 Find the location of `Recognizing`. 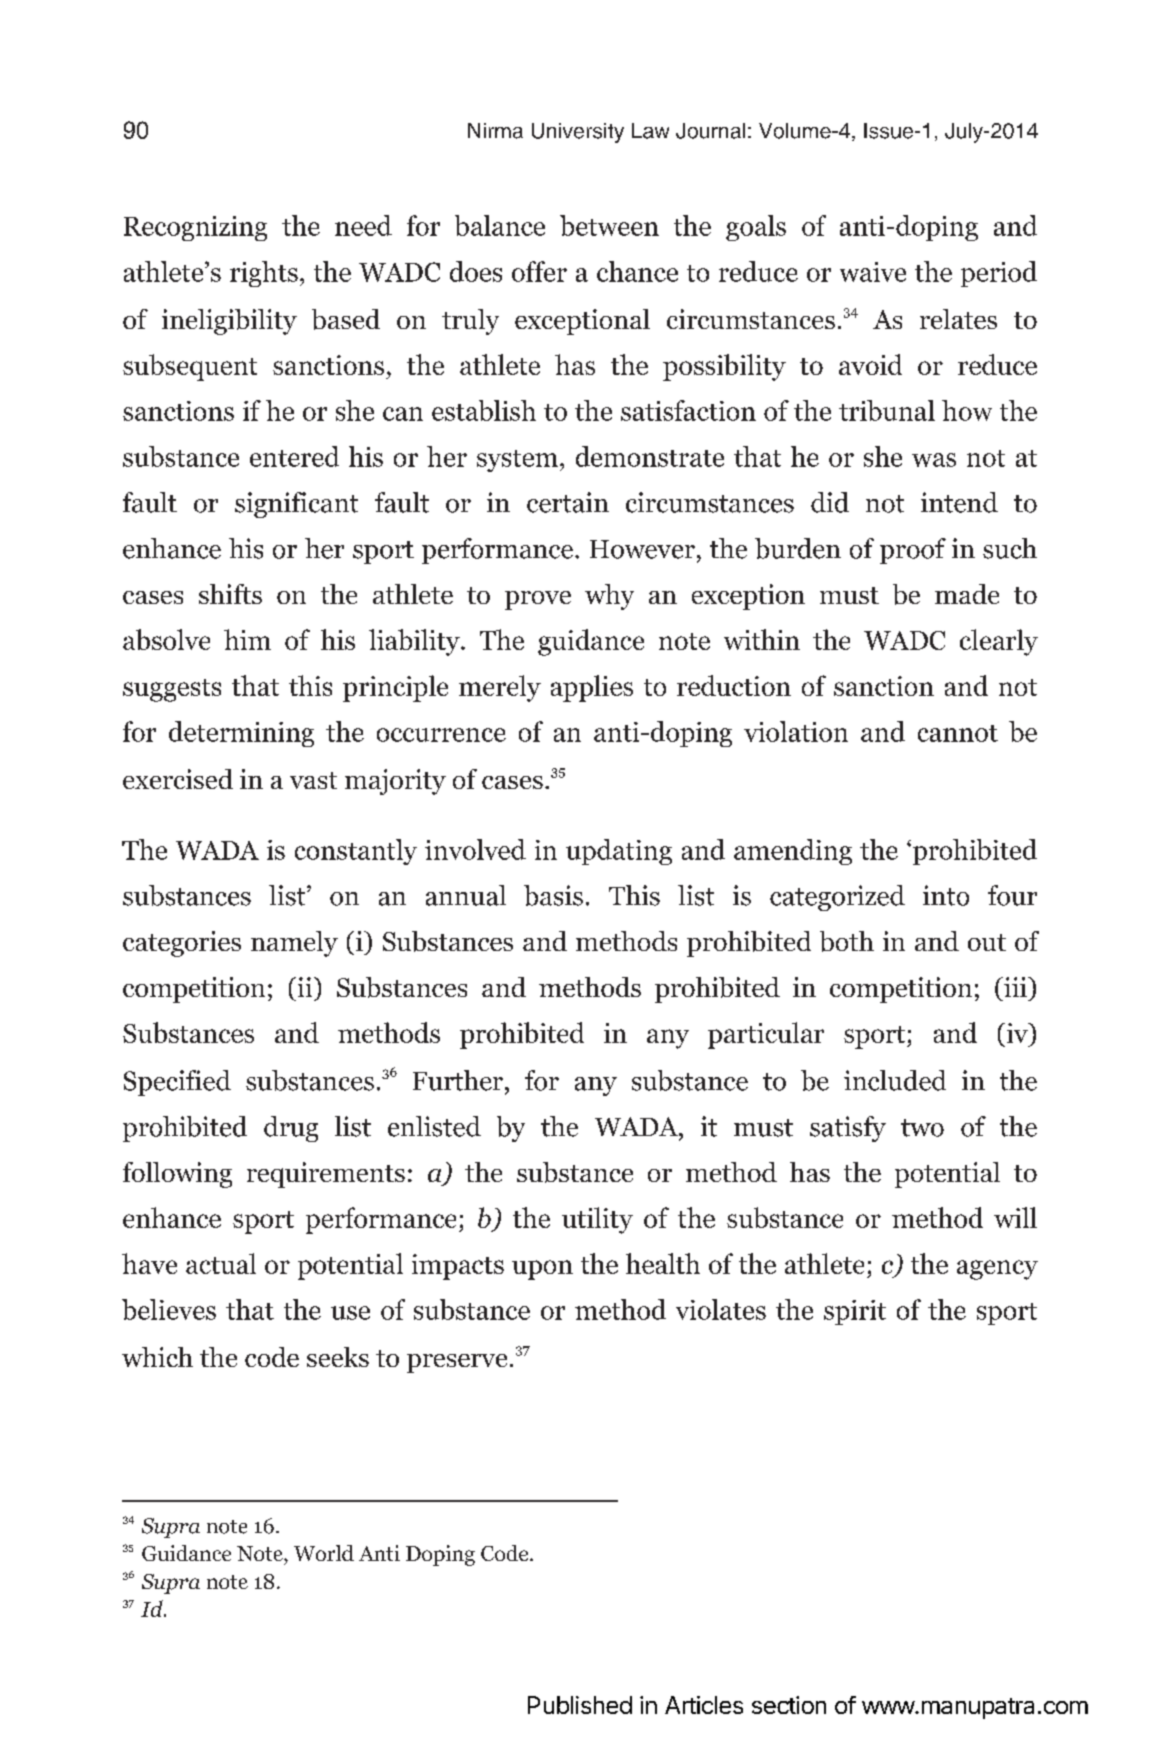

Recognizing is located at coordinates (195, 228).
